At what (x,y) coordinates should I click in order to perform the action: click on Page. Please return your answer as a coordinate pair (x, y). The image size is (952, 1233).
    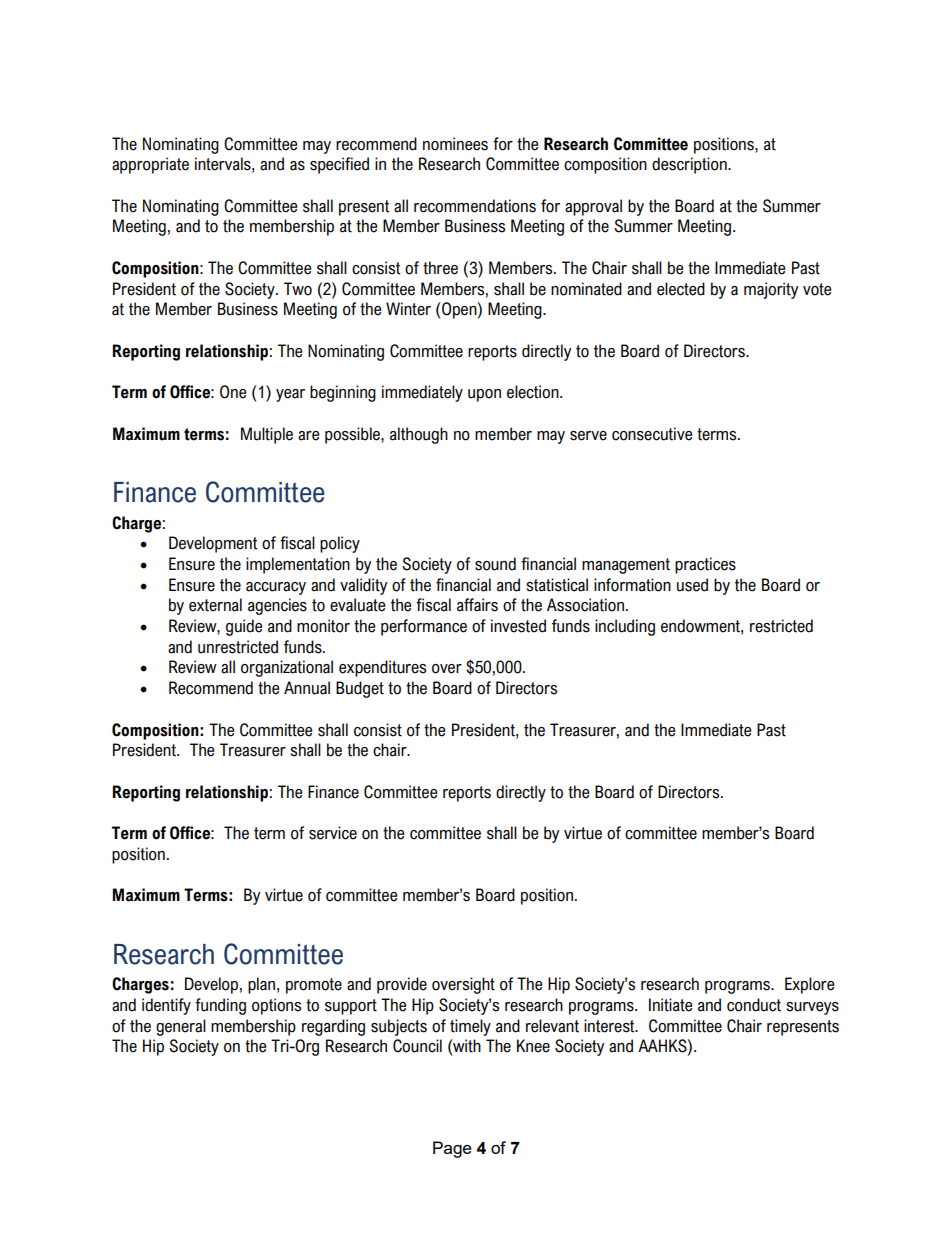
    Looking at the image, I should click on (452, 1149).
